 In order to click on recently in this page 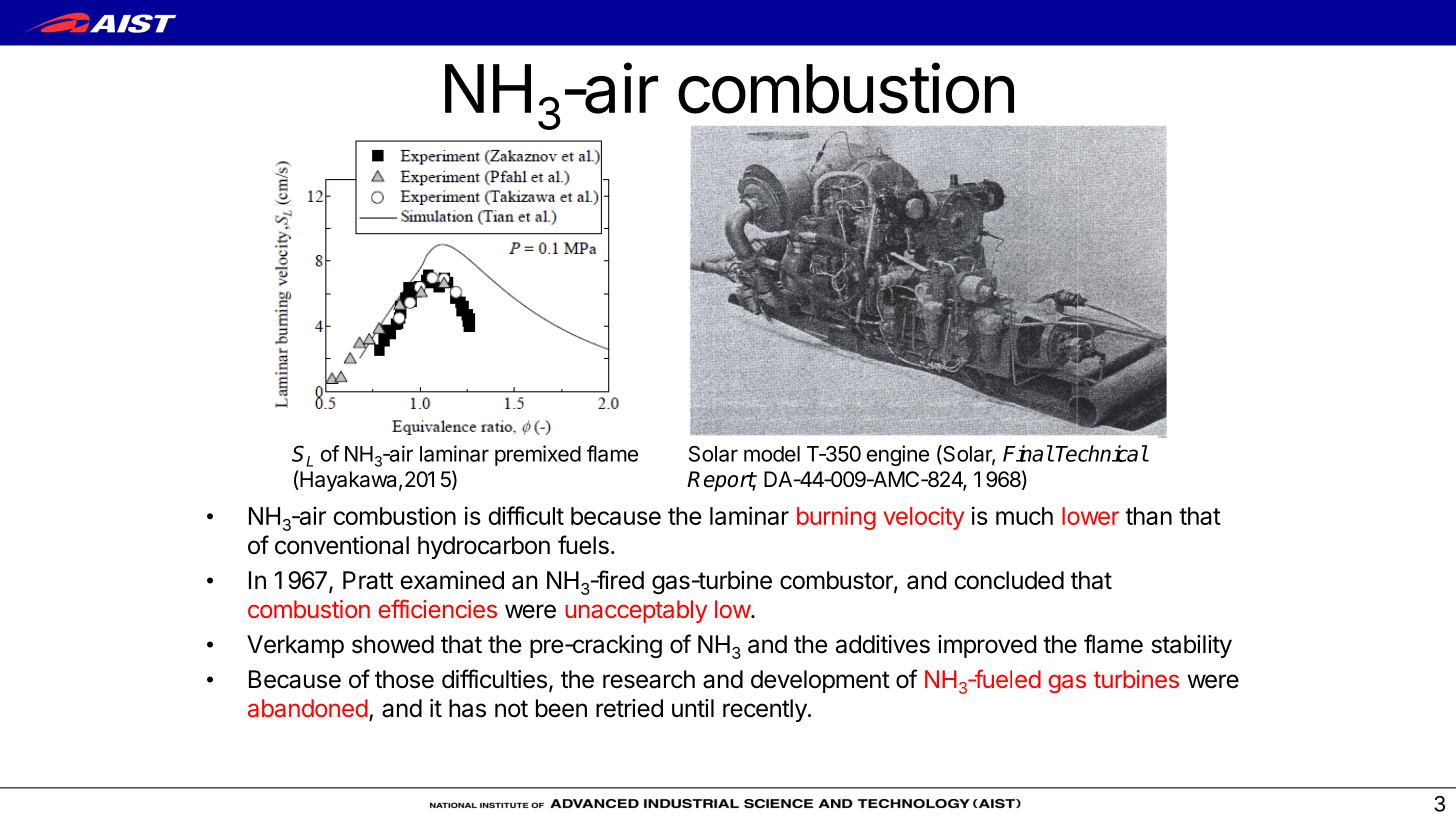, I will do `click(765, 710)`.
